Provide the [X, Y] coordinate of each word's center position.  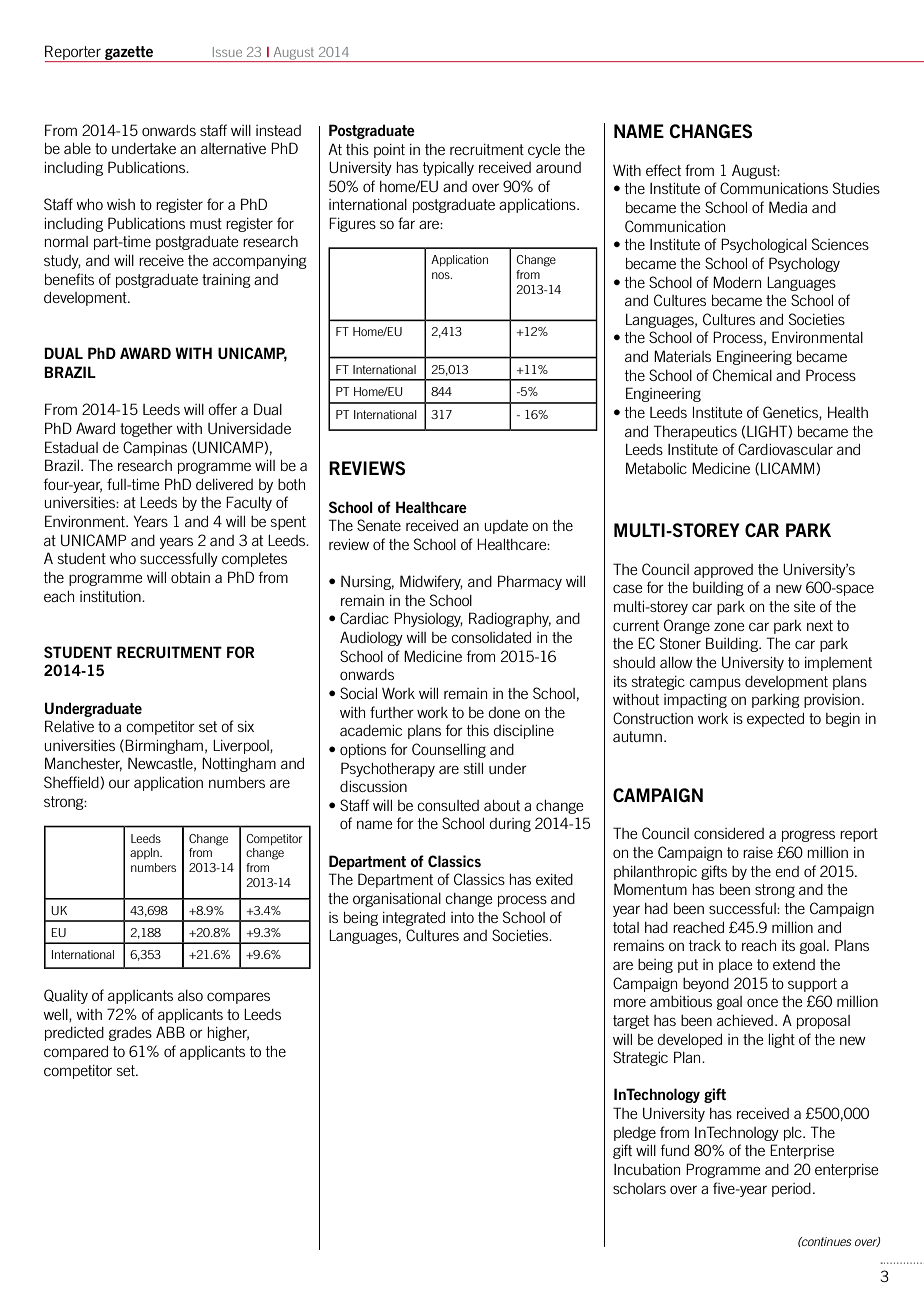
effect [663, 170]
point [389, 151]
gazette [129, 54]
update [506, 527]
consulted [448, 805]
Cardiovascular [785, 449]
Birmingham [164, 746]
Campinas [155, 448]
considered [729, 833]
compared [76, 1053]
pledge [635, 1134]
